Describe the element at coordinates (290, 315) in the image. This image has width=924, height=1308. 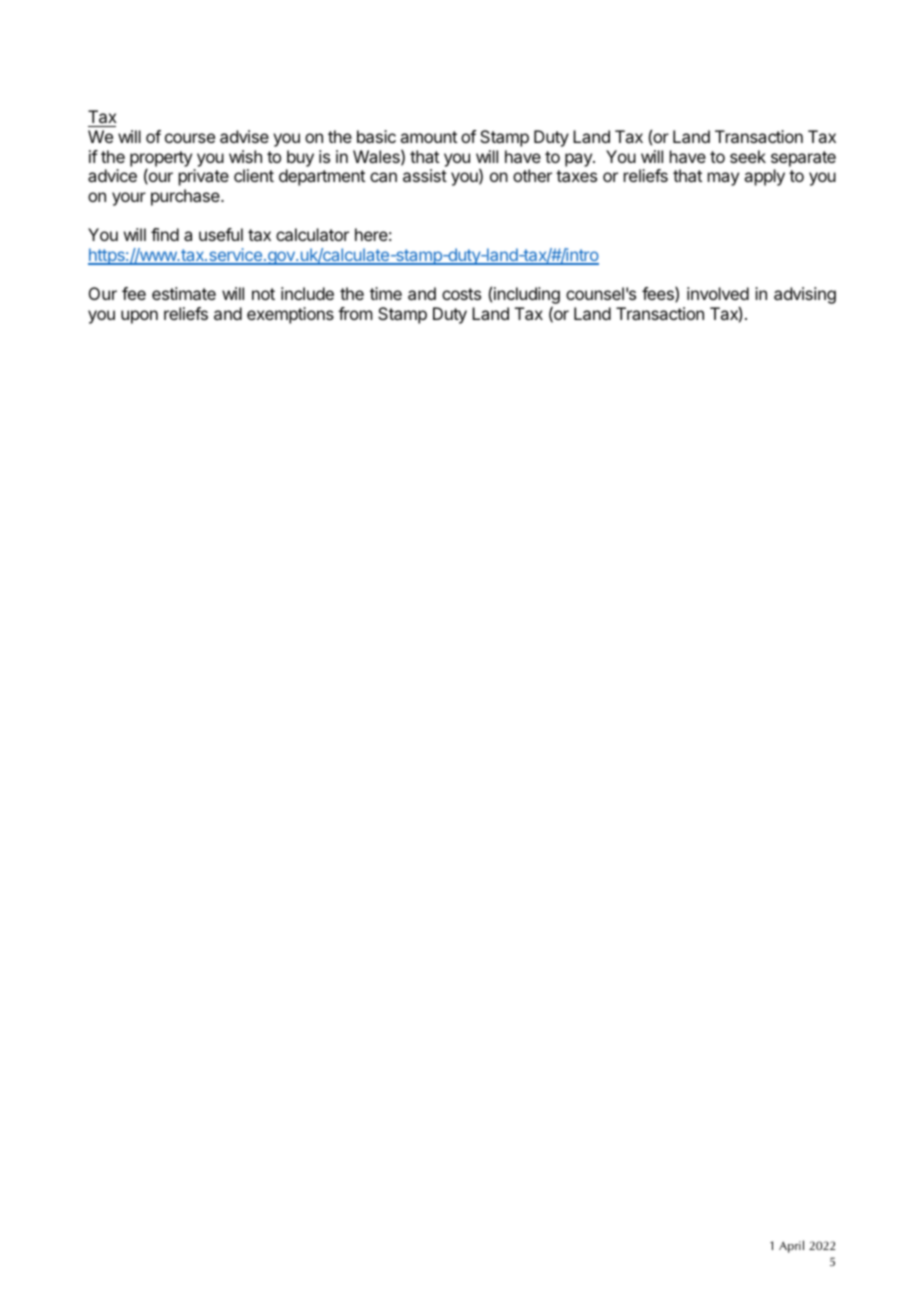
I see `exemptions` at that location.
